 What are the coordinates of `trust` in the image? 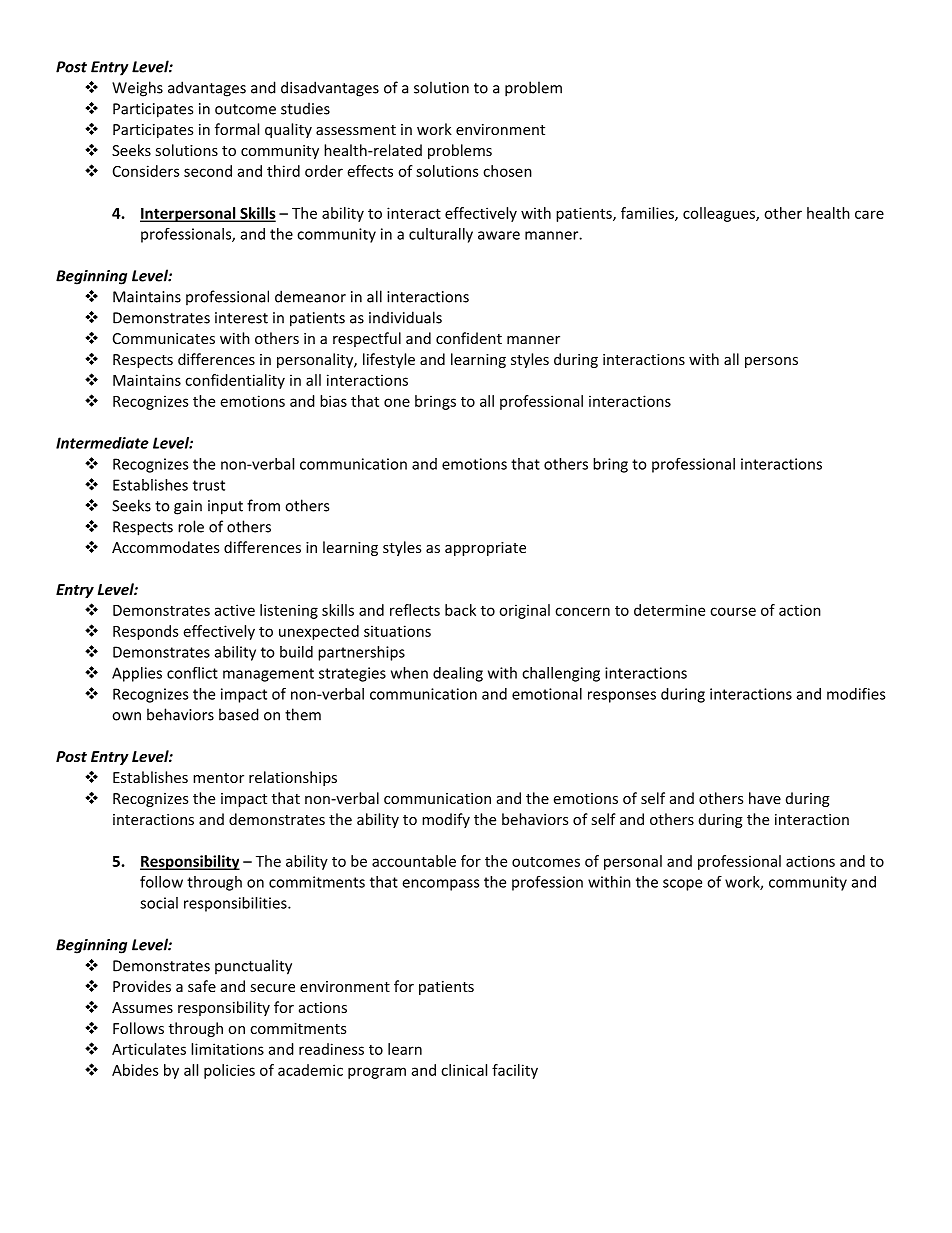 It's located at (209, 485).
